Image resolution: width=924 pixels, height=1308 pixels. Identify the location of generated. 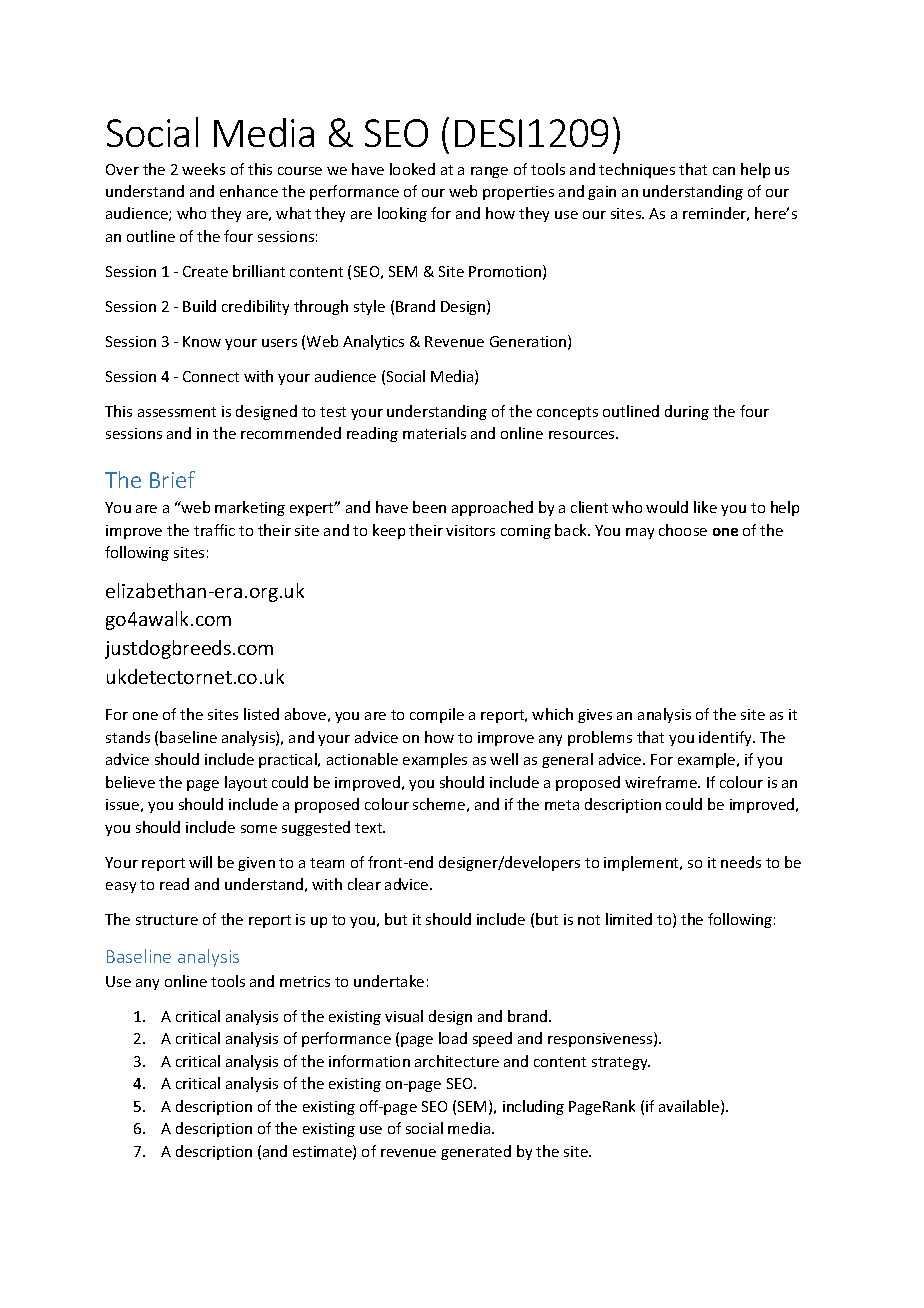
(476, 1152).
